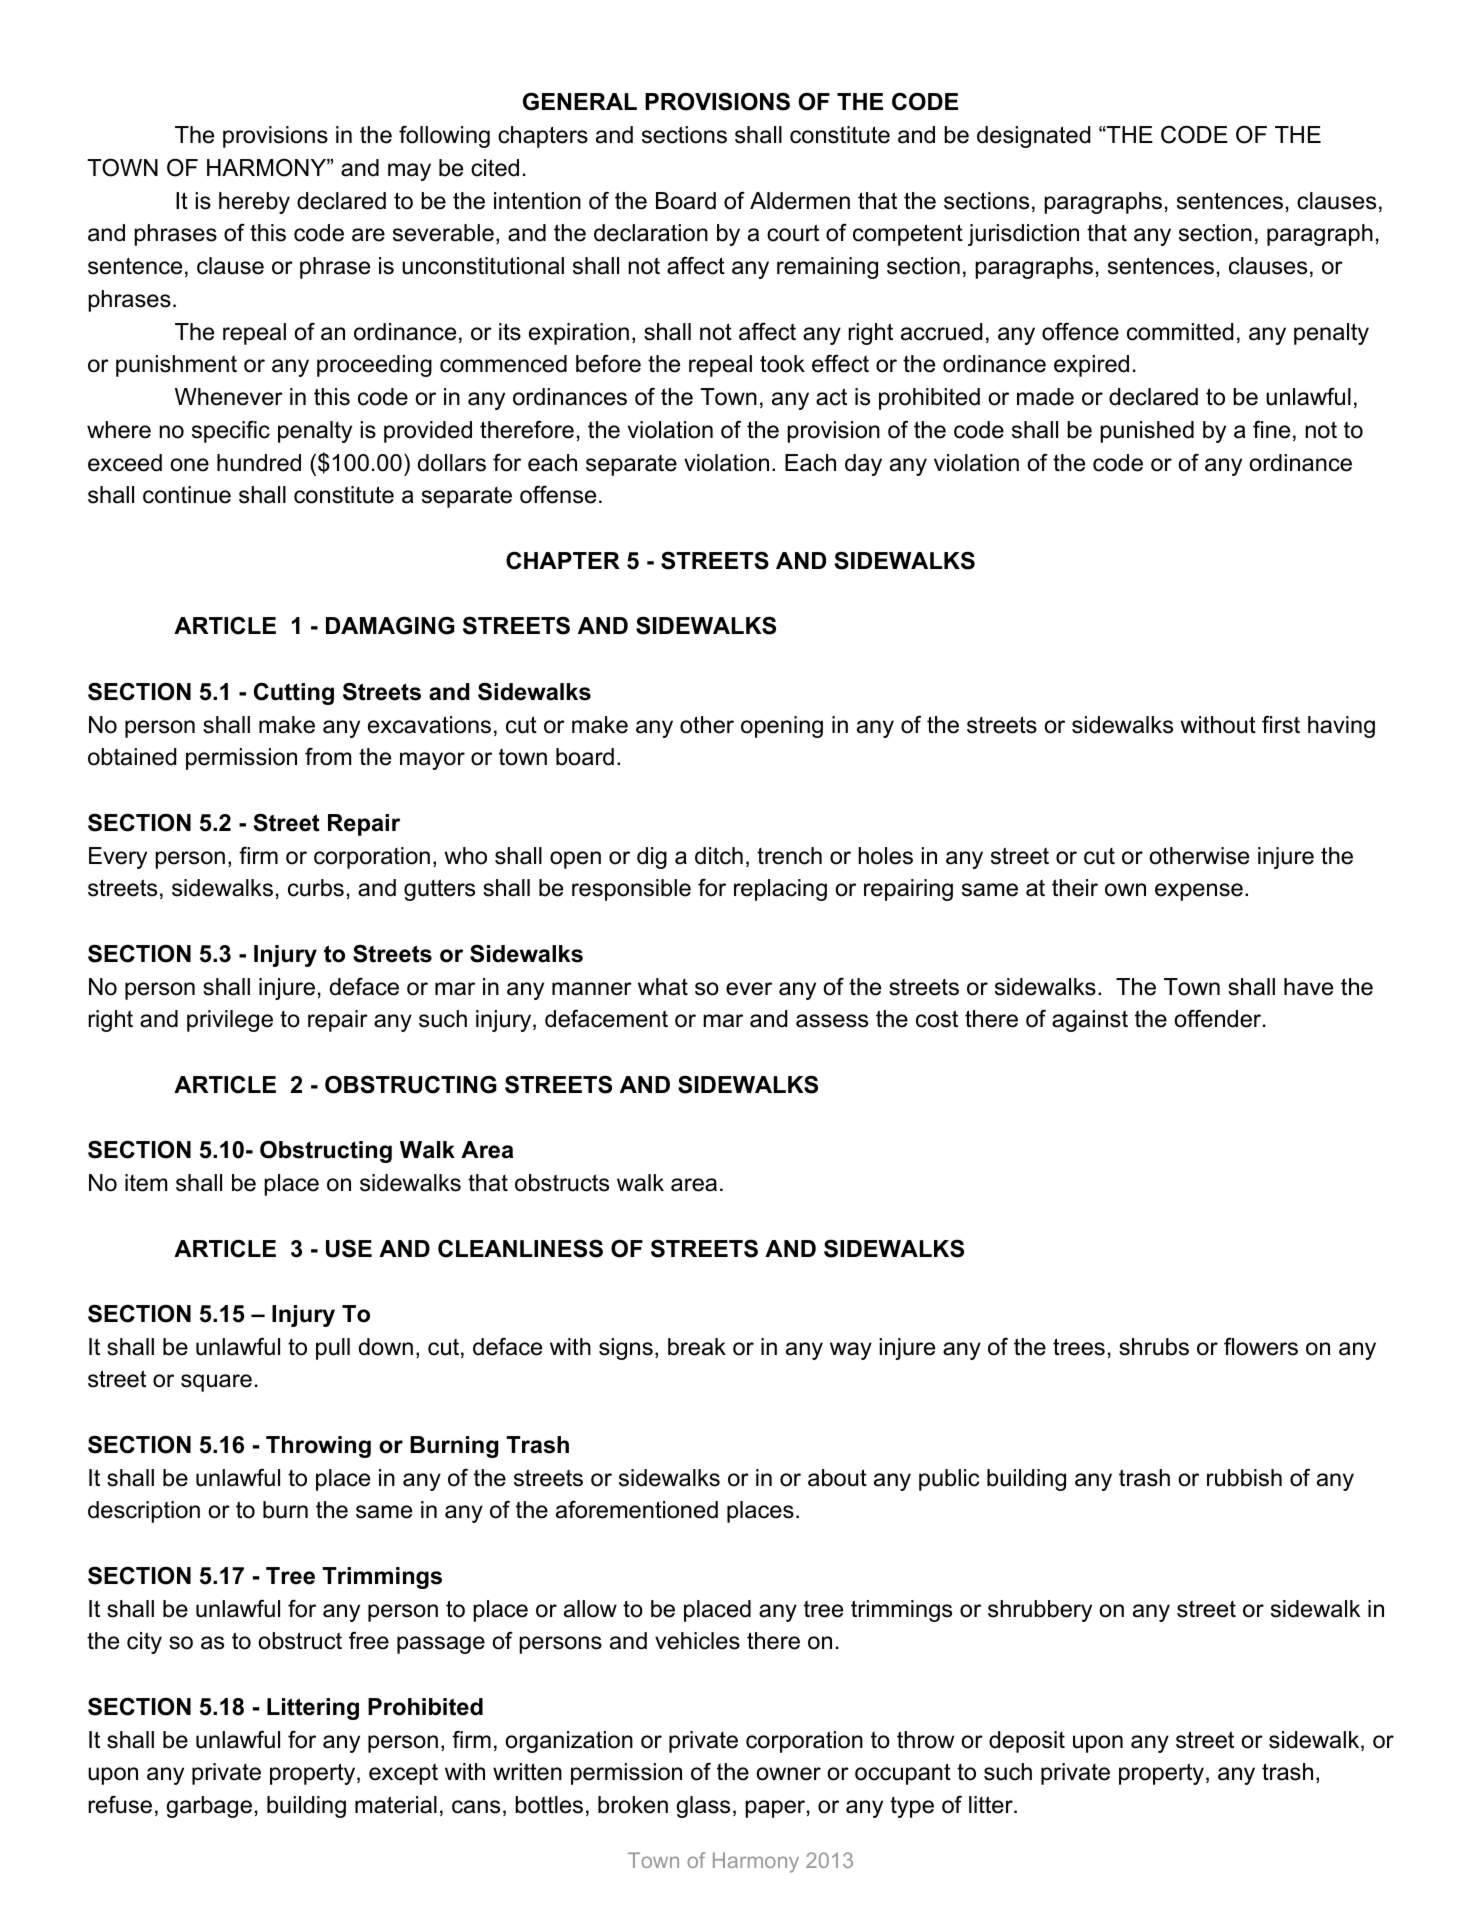 The image size is (1484, 1921). Describe the element at coordinates (328, 757) in the page. I see `from` at that location.
